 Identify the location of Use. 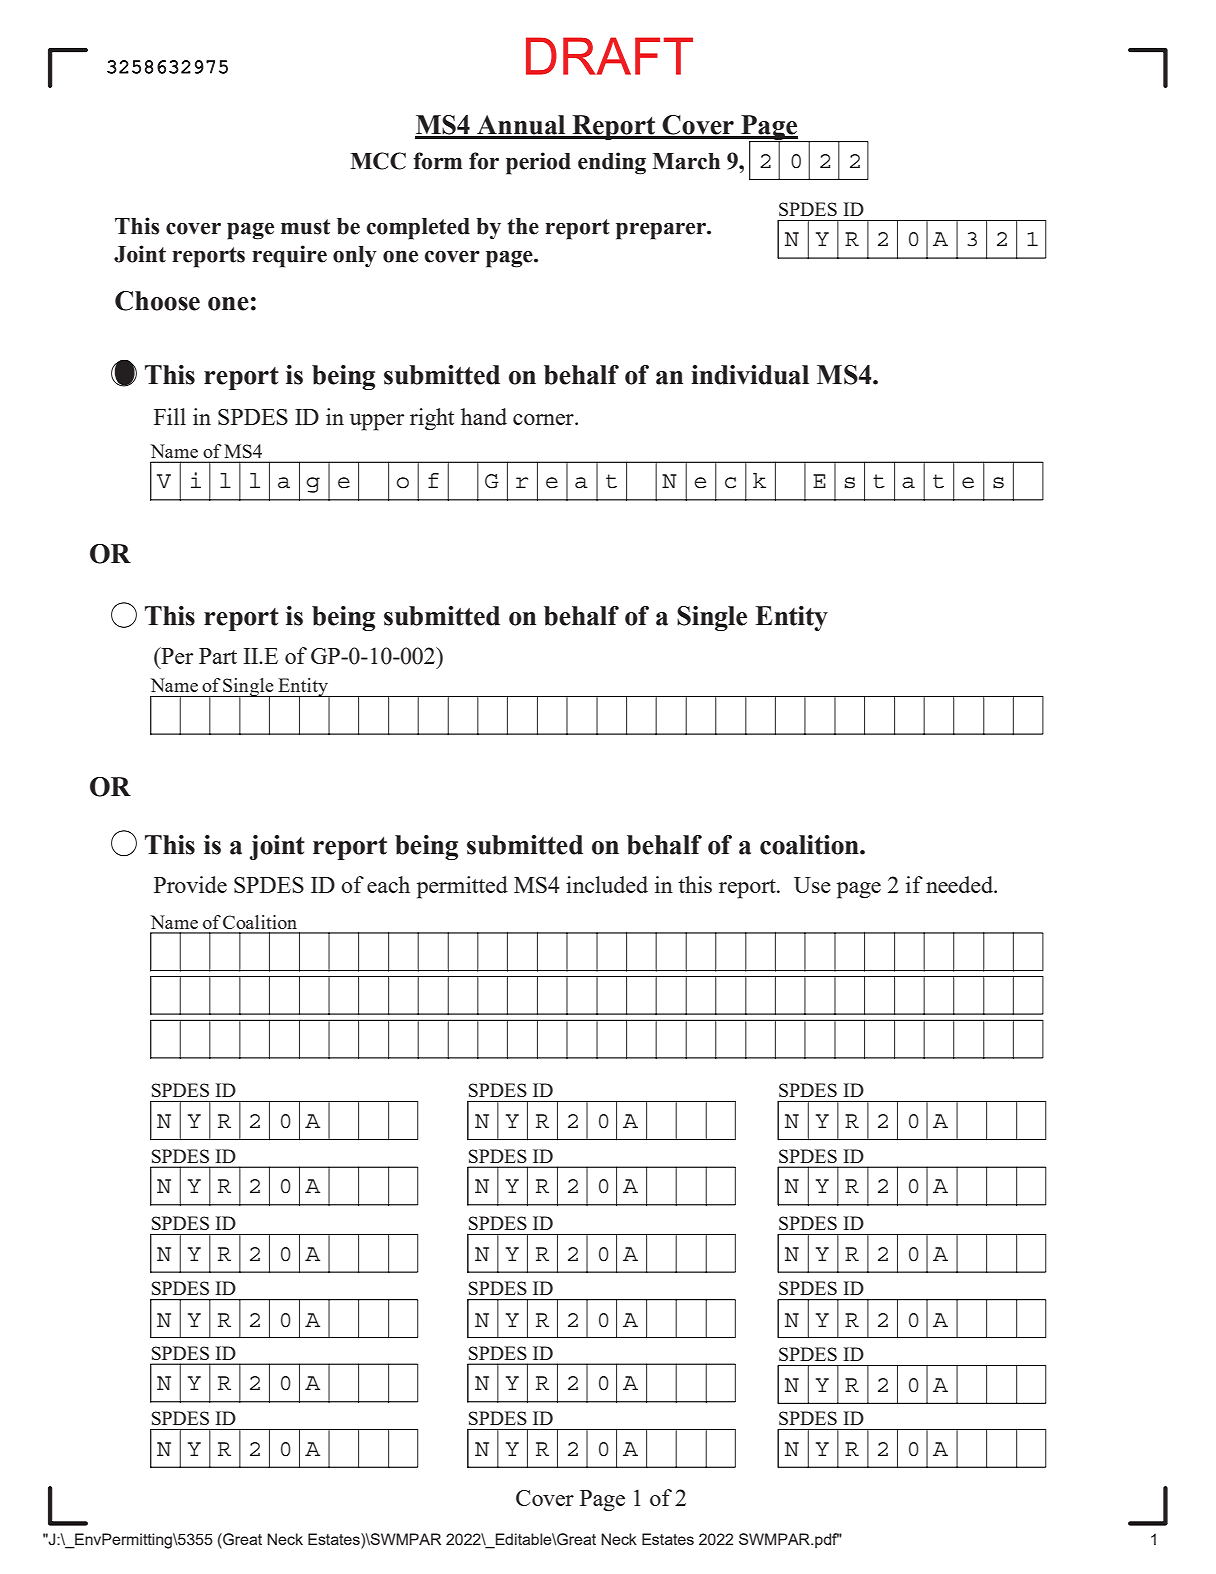
(812, 885).
